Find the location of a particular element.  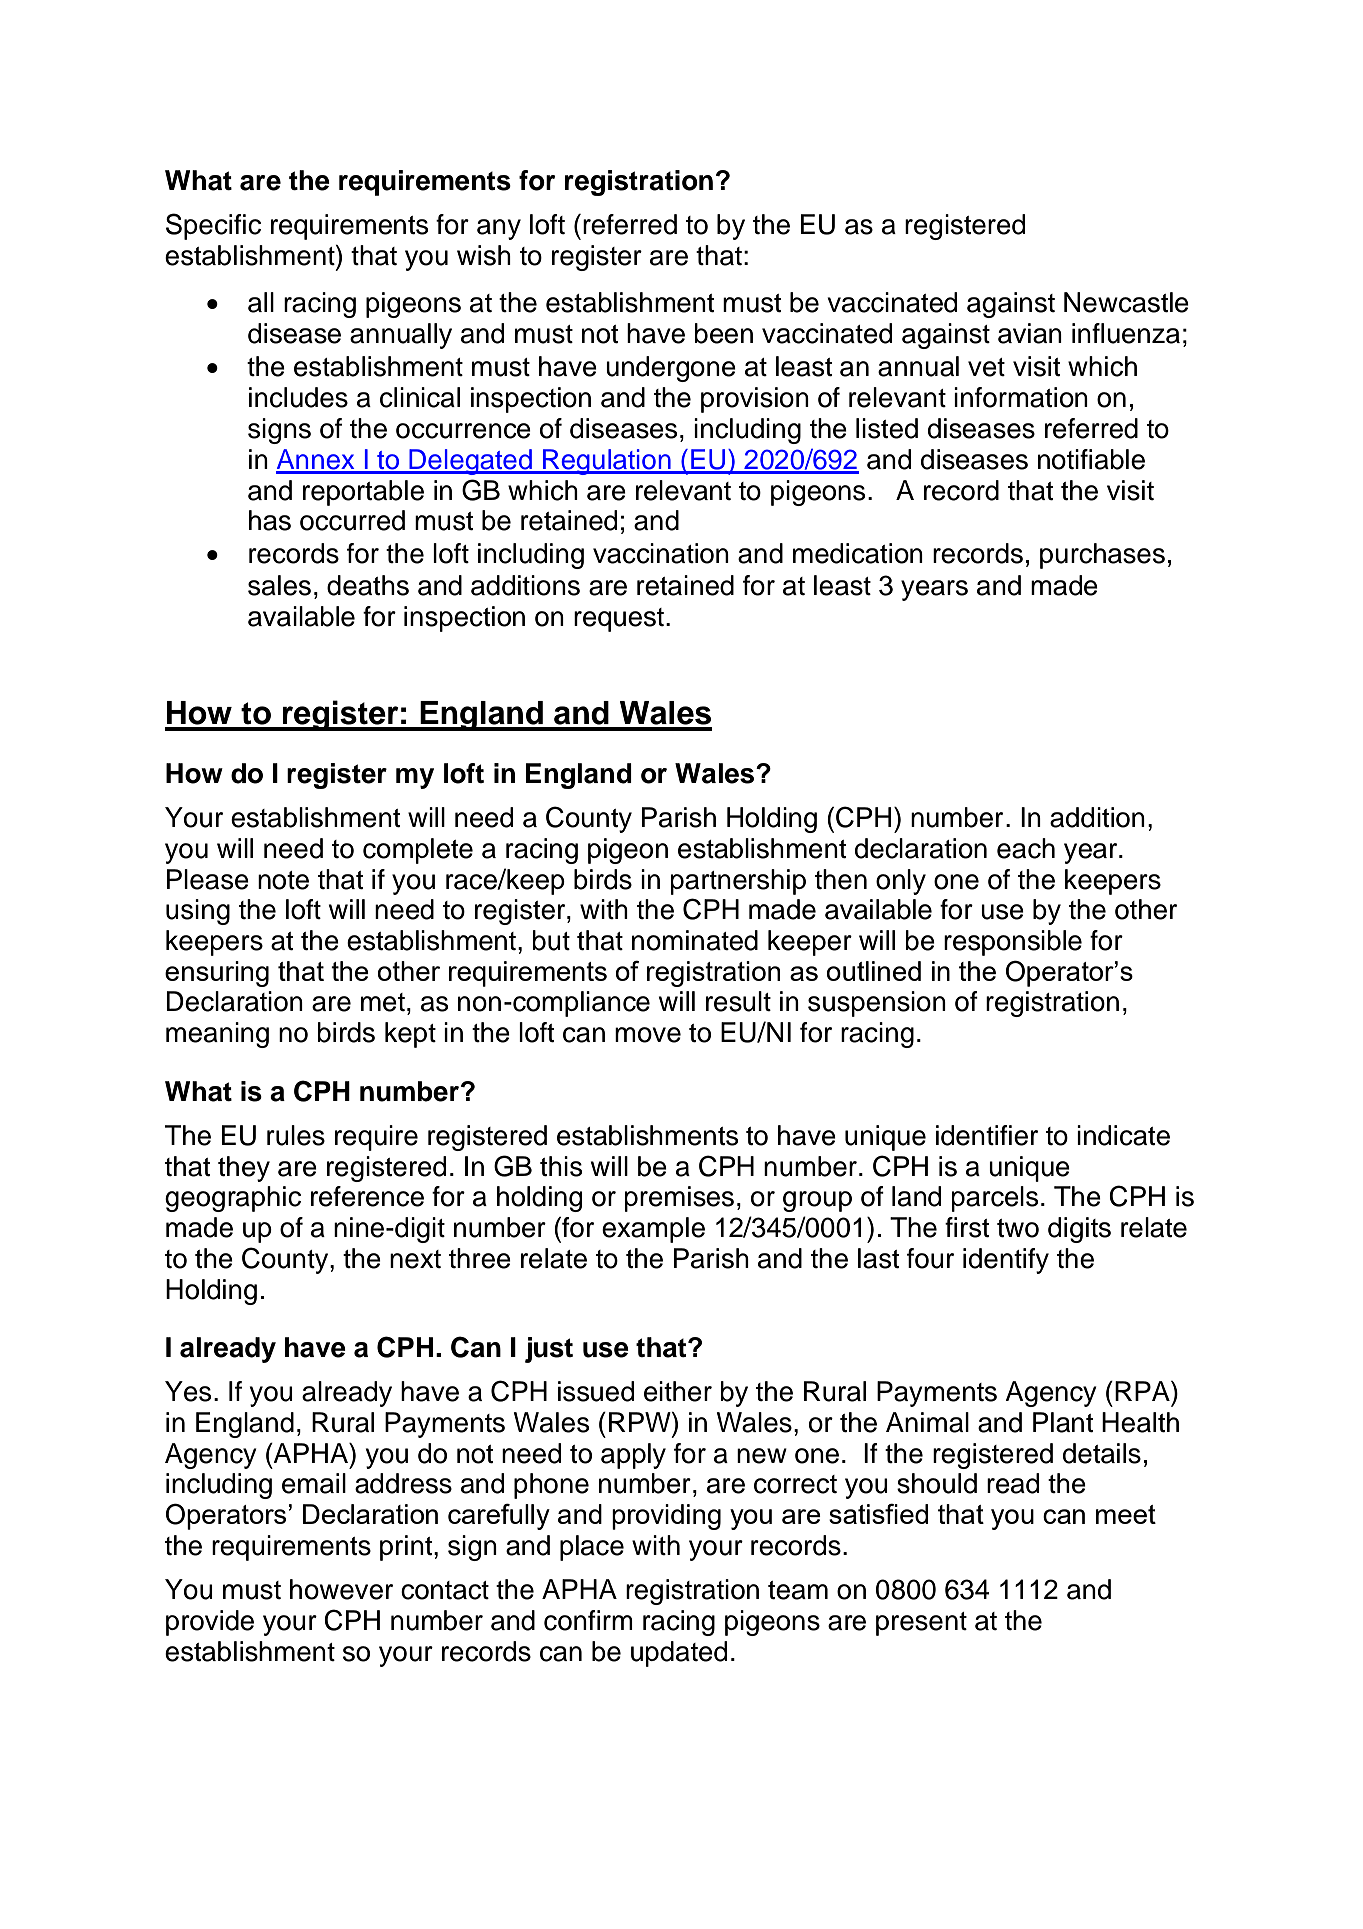

responsible is located at coordinates (1013, 943).
